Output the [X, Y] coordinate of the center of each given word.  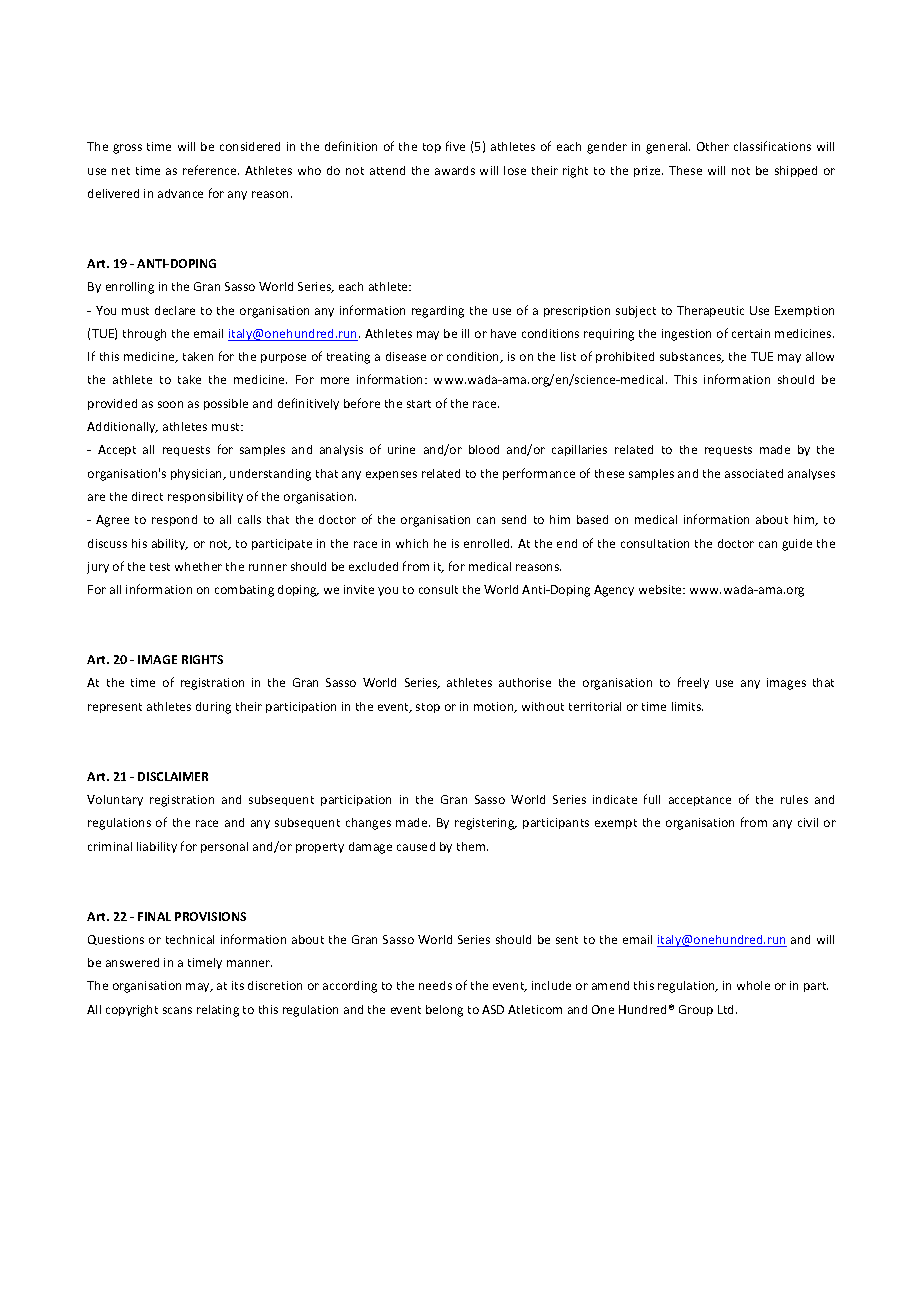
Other [713, 146]
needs [435, 985]
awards [455, 170]
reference [211, 170]
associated [754, 473]
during [213, 708]
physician [198, 474]
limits [687, 706]
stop [428, 708]
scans [177, 1010]
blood [484, 449]
